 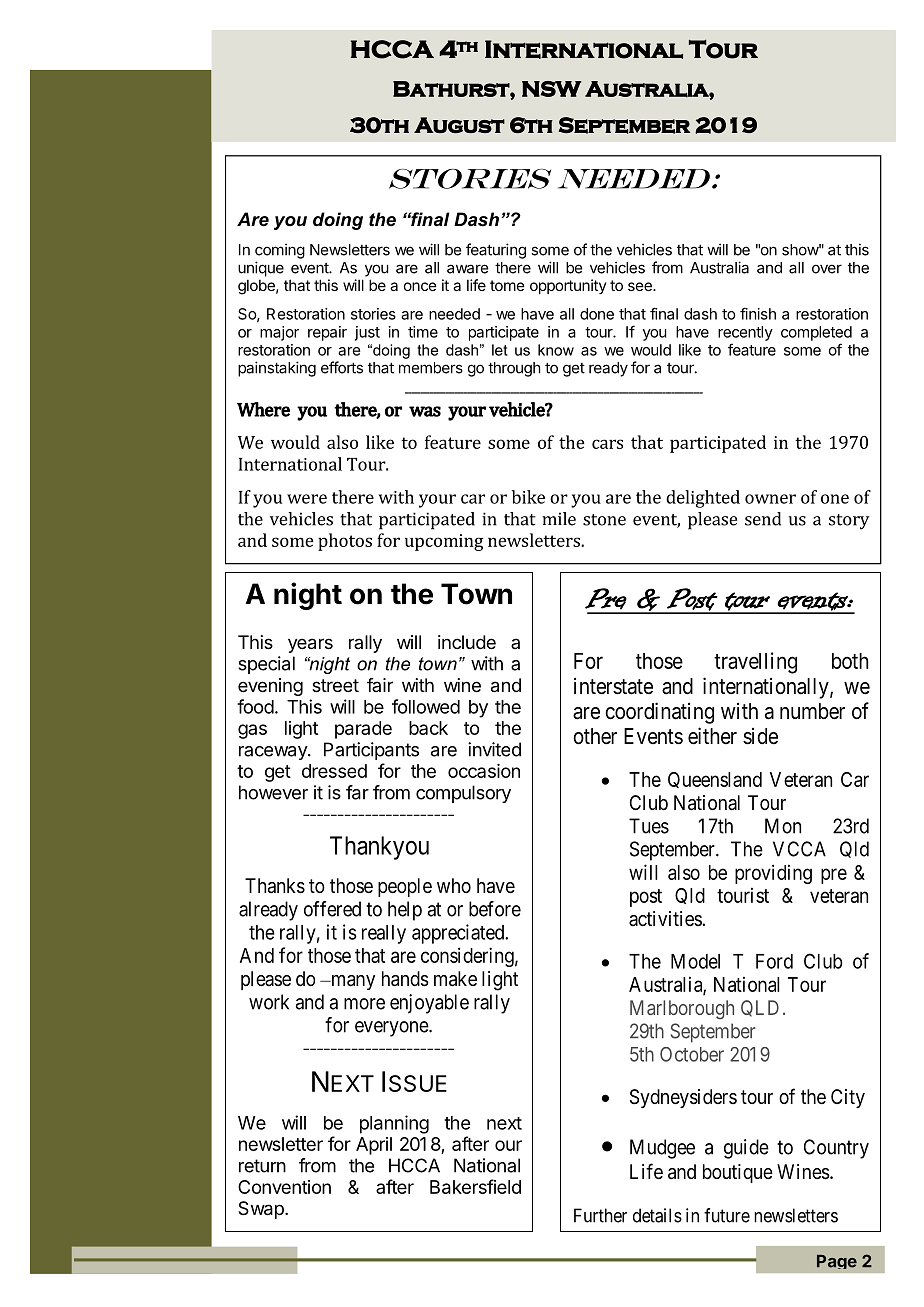 What do you see at coordinates (284, 1187) in the screenshot?
I see `Convention` at bounding box center [284, 1187].
